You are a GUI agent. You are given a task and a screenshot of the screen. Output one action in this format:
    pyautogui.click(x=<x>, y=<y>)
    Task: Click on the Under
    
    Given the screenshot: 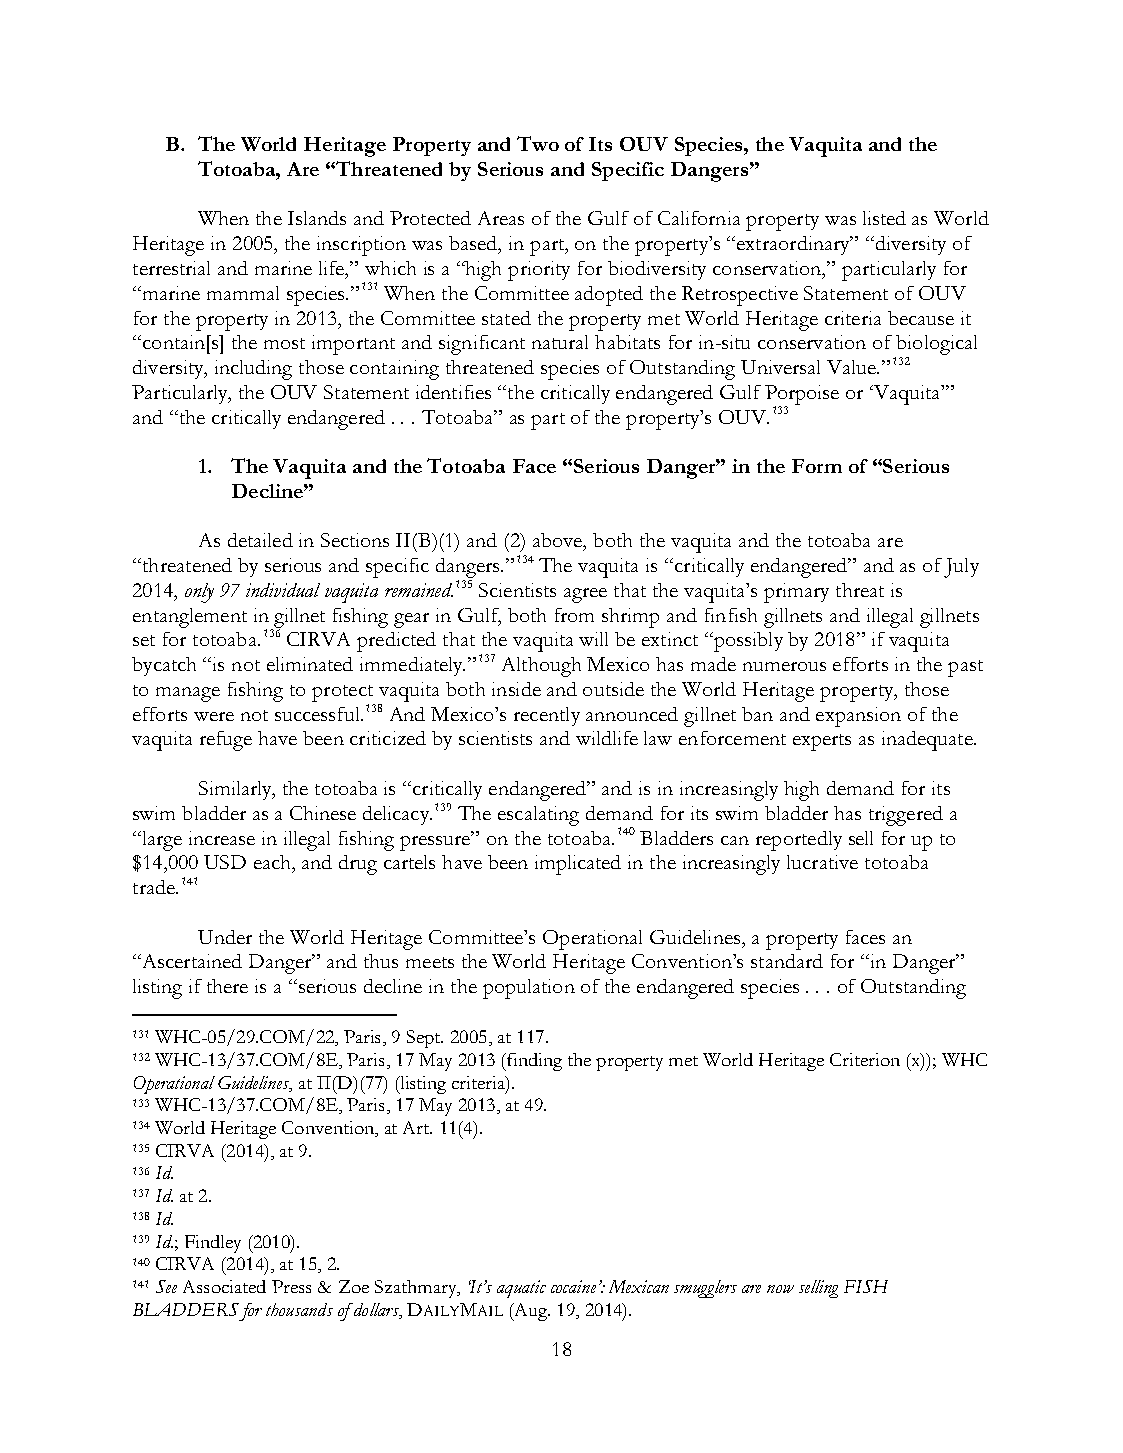 What is the action you would take?
    pyautogui.click(x=225, y=937)
